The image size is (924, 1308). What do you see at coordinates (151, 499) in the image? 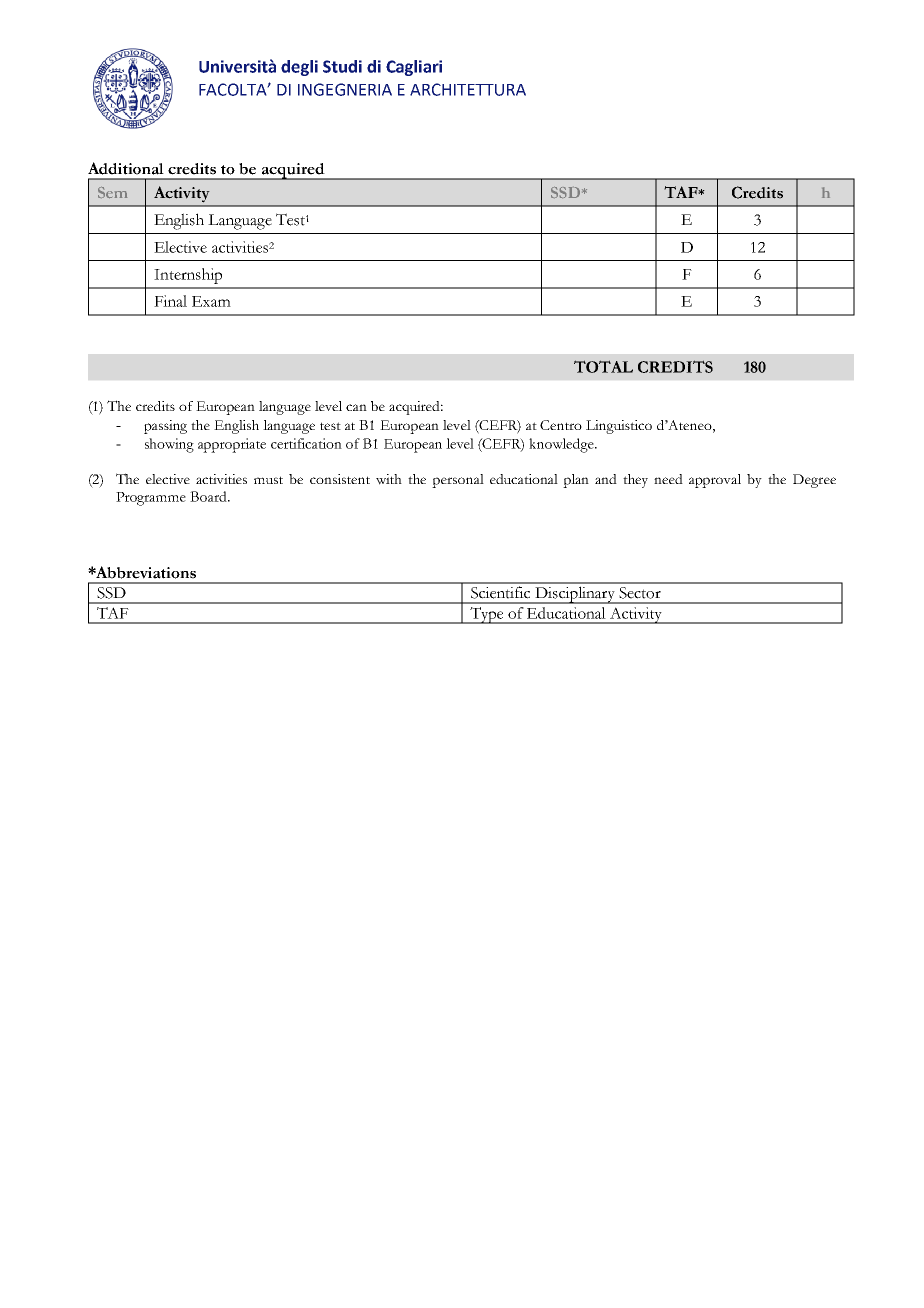
I see `Programme` at bounding box center [151, 499].
